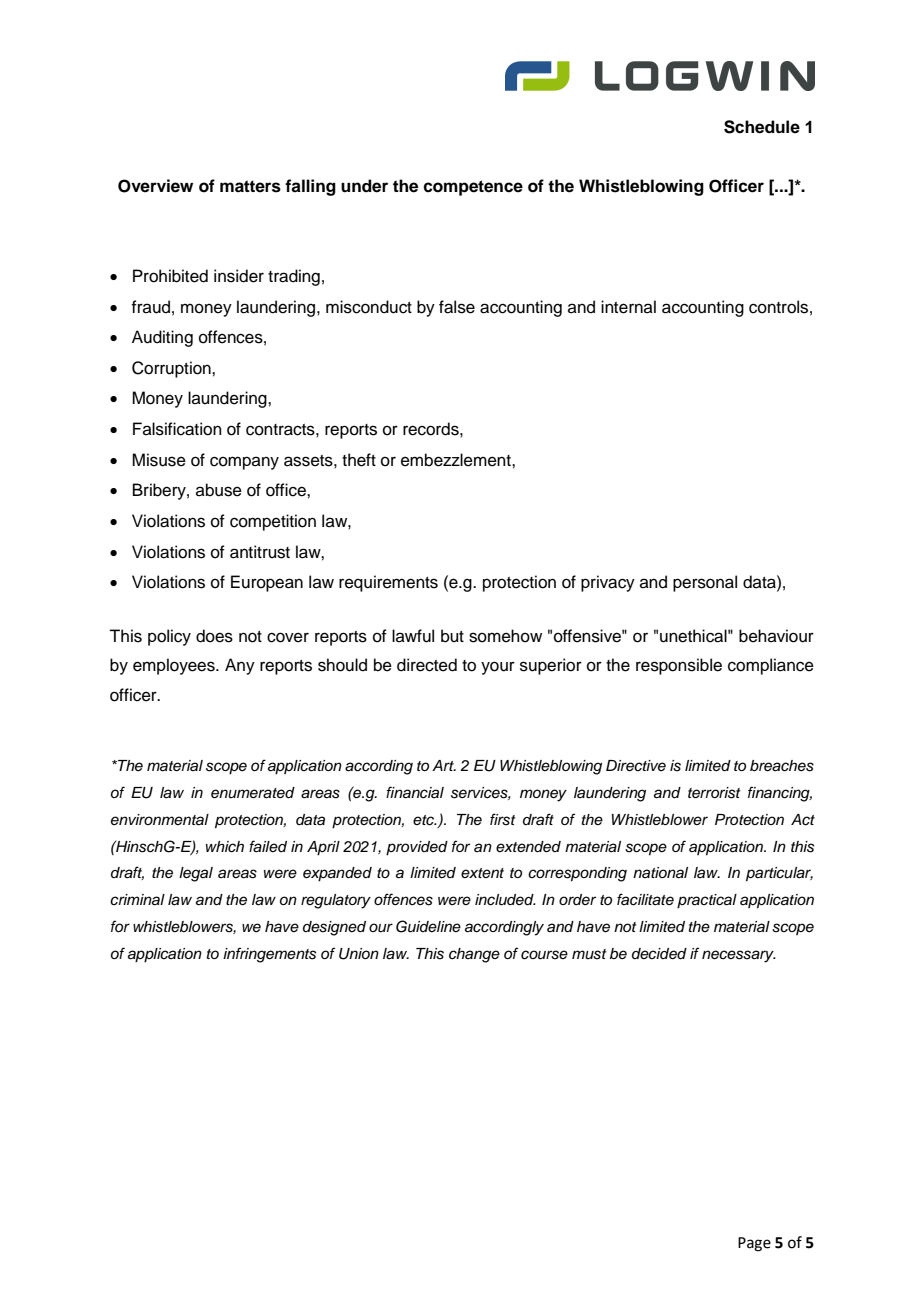 The height and width of the document is (1308, 924). I want to click on employees, so click(175, 666).
